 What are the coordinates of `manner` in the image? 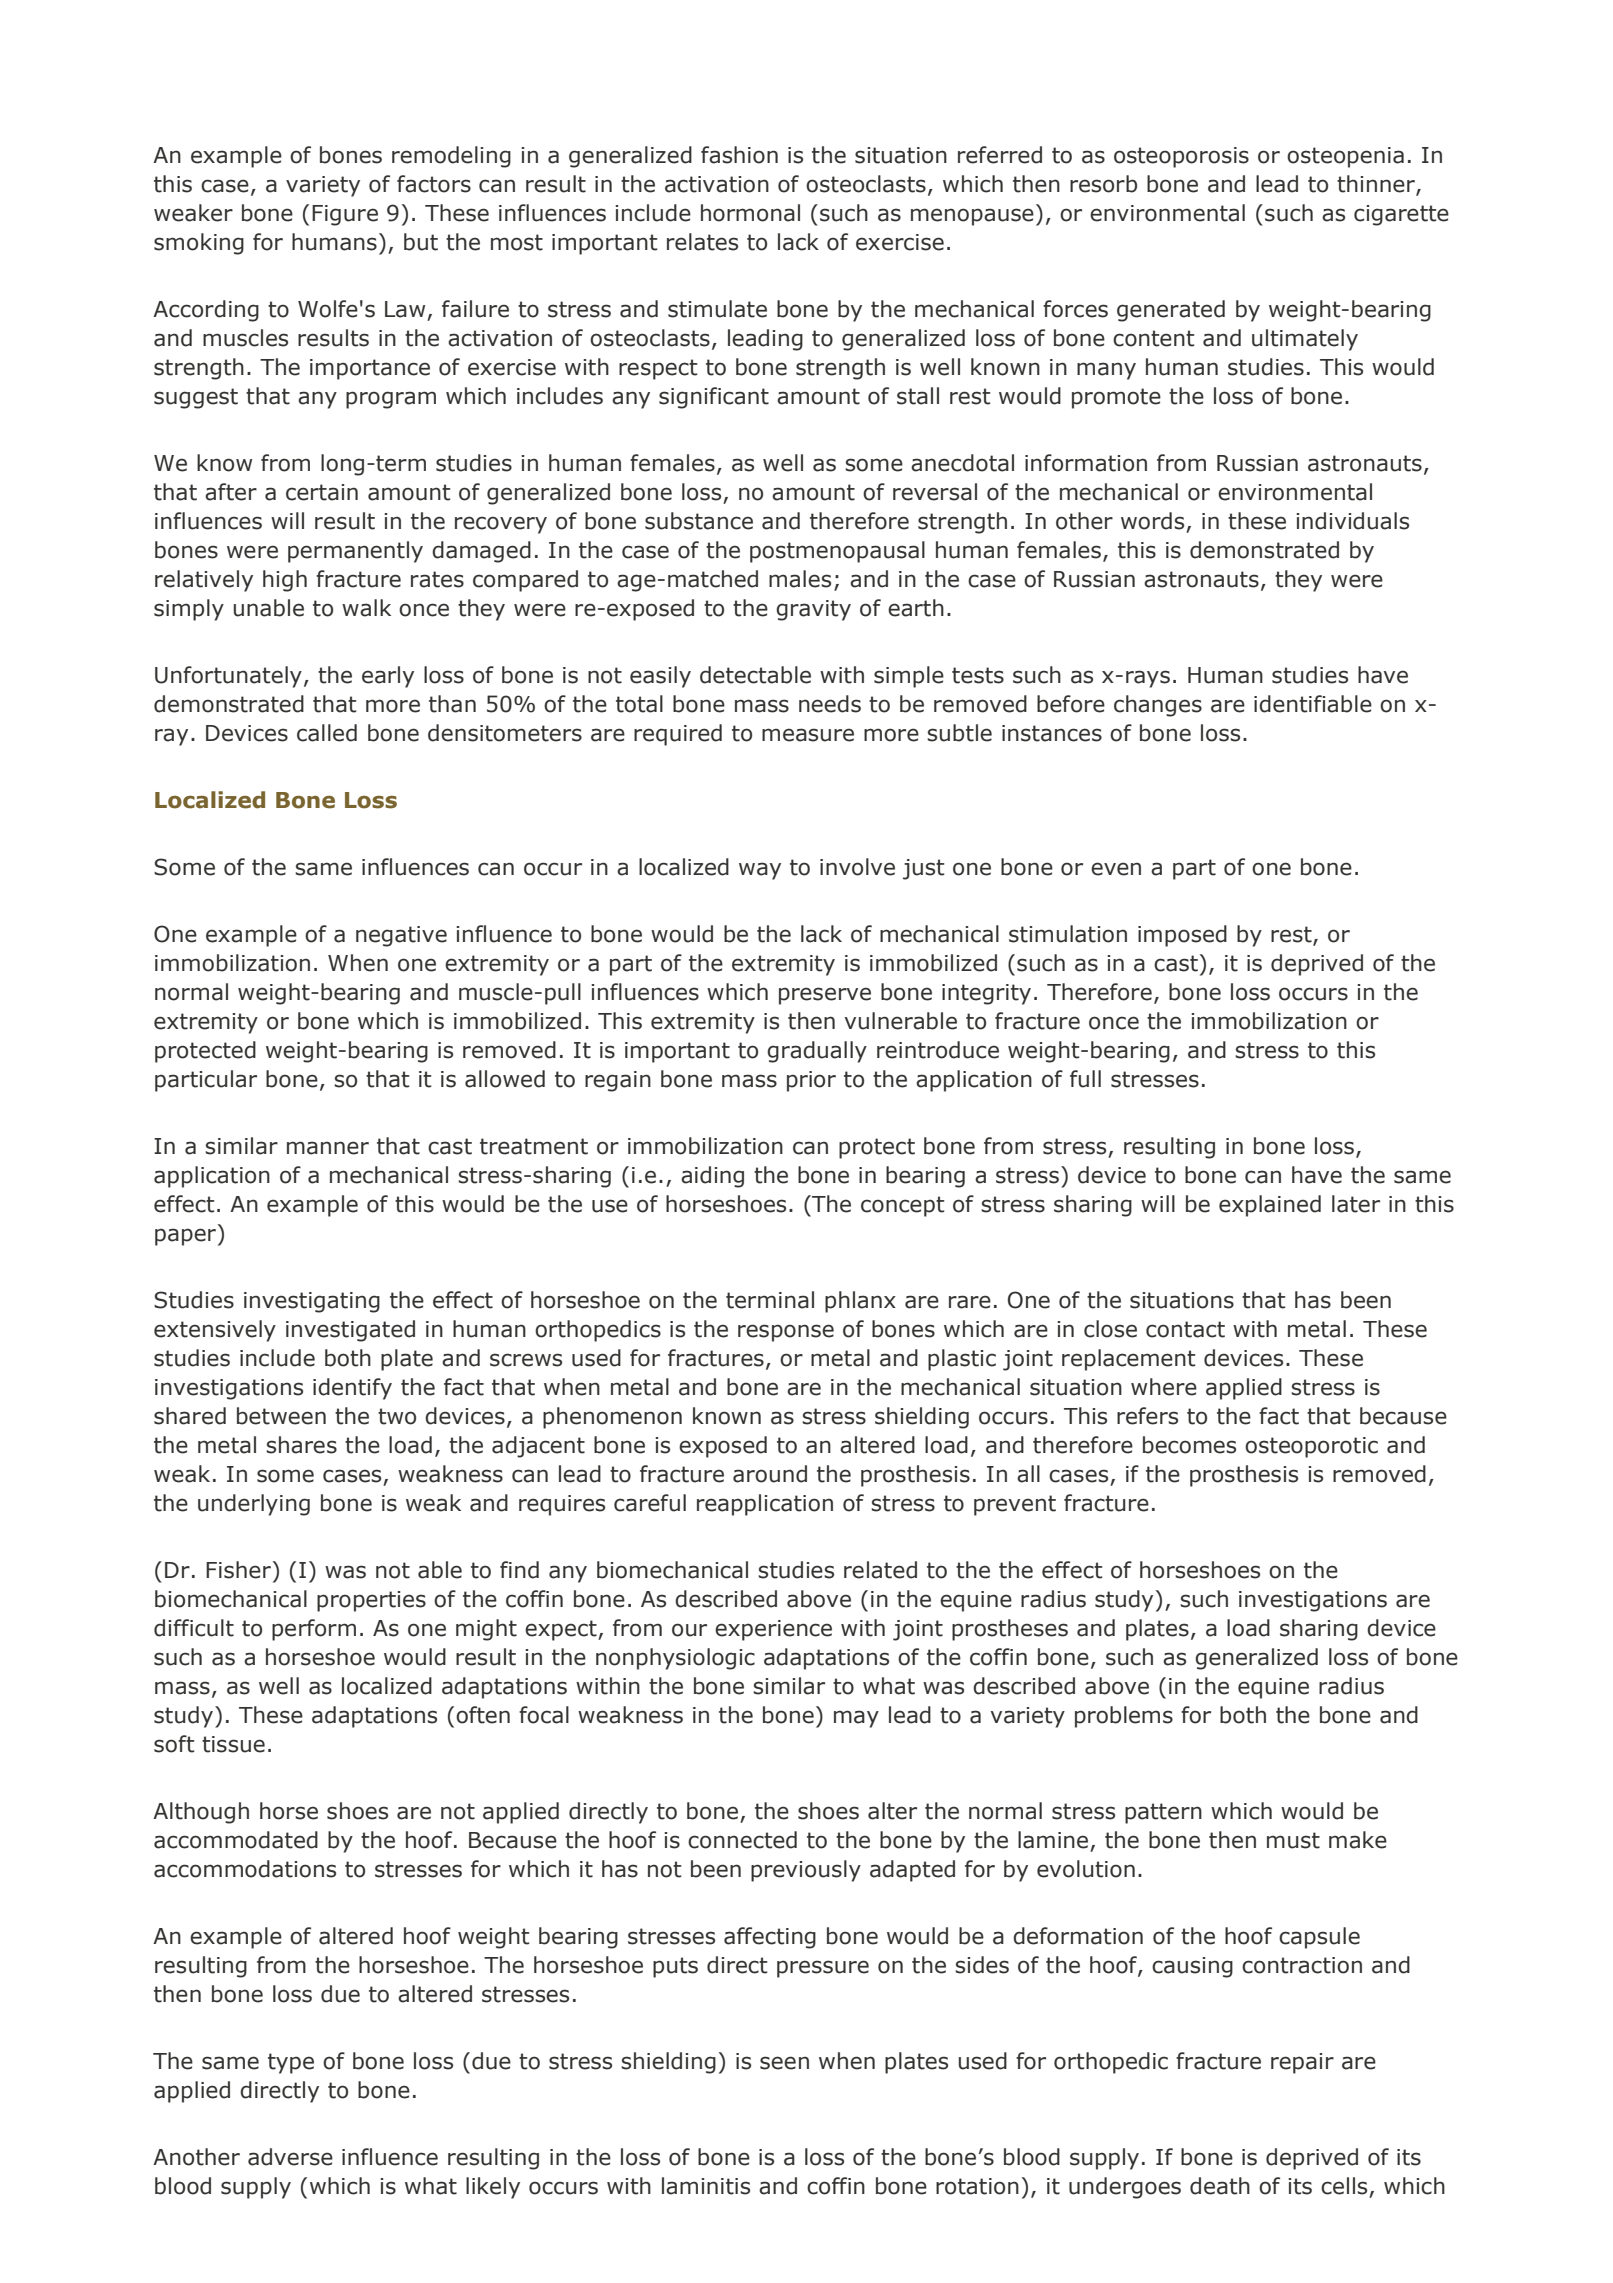 It's located at (328, 1148).
